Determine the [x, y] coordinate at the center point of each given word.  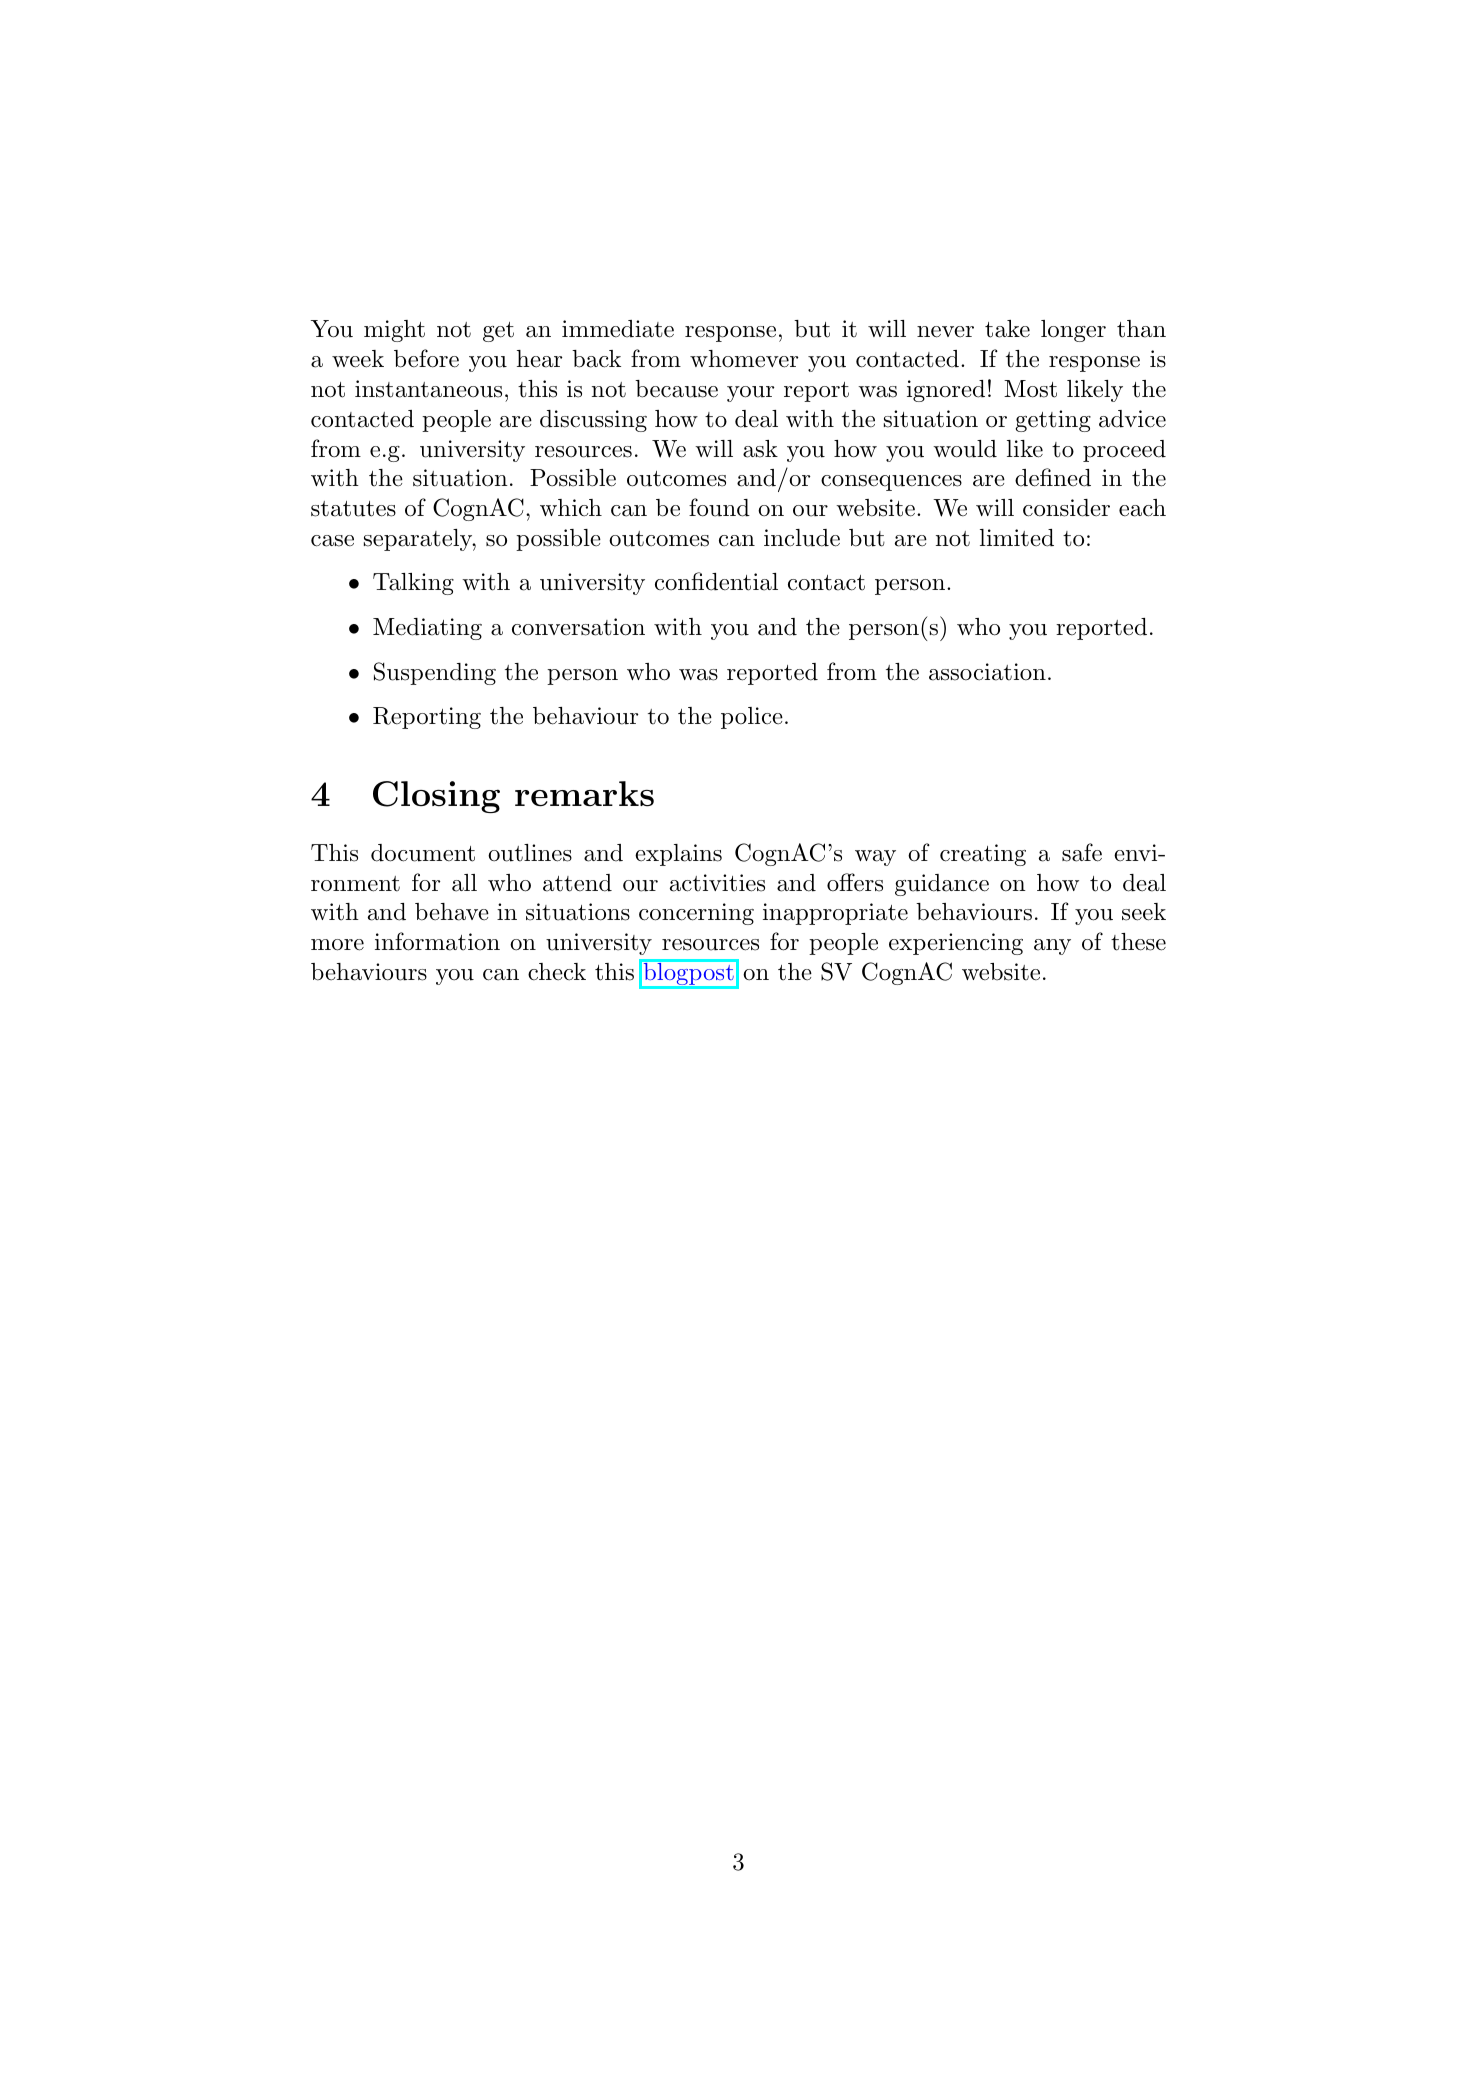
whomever [744, 359]
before [426, 358]
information [437, 941]
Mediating [427, 629]
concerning [696, 914]
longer [1073, 331]
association [987, 672]
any [1052, 947]
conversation [578, 627]
